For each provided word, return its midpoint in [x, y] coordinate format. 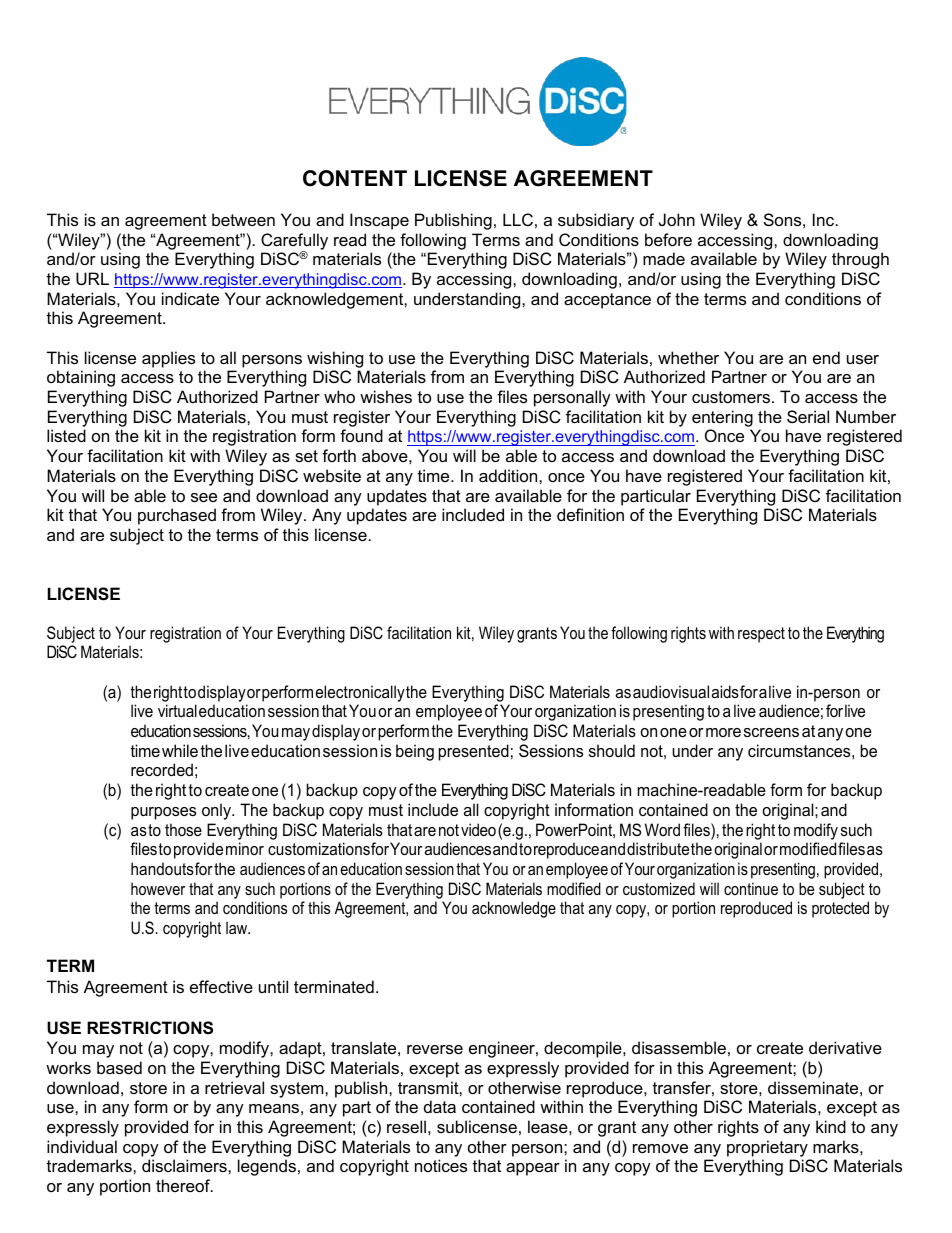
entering [722, 418]
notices [441, 1165]
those [183, 829]
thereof [184, 1185]
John [677, 219]
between [243, 219]
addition [509, 475]
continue [751, 888]
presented [474, 752]
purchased [177, 516]
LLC [518, 219]
